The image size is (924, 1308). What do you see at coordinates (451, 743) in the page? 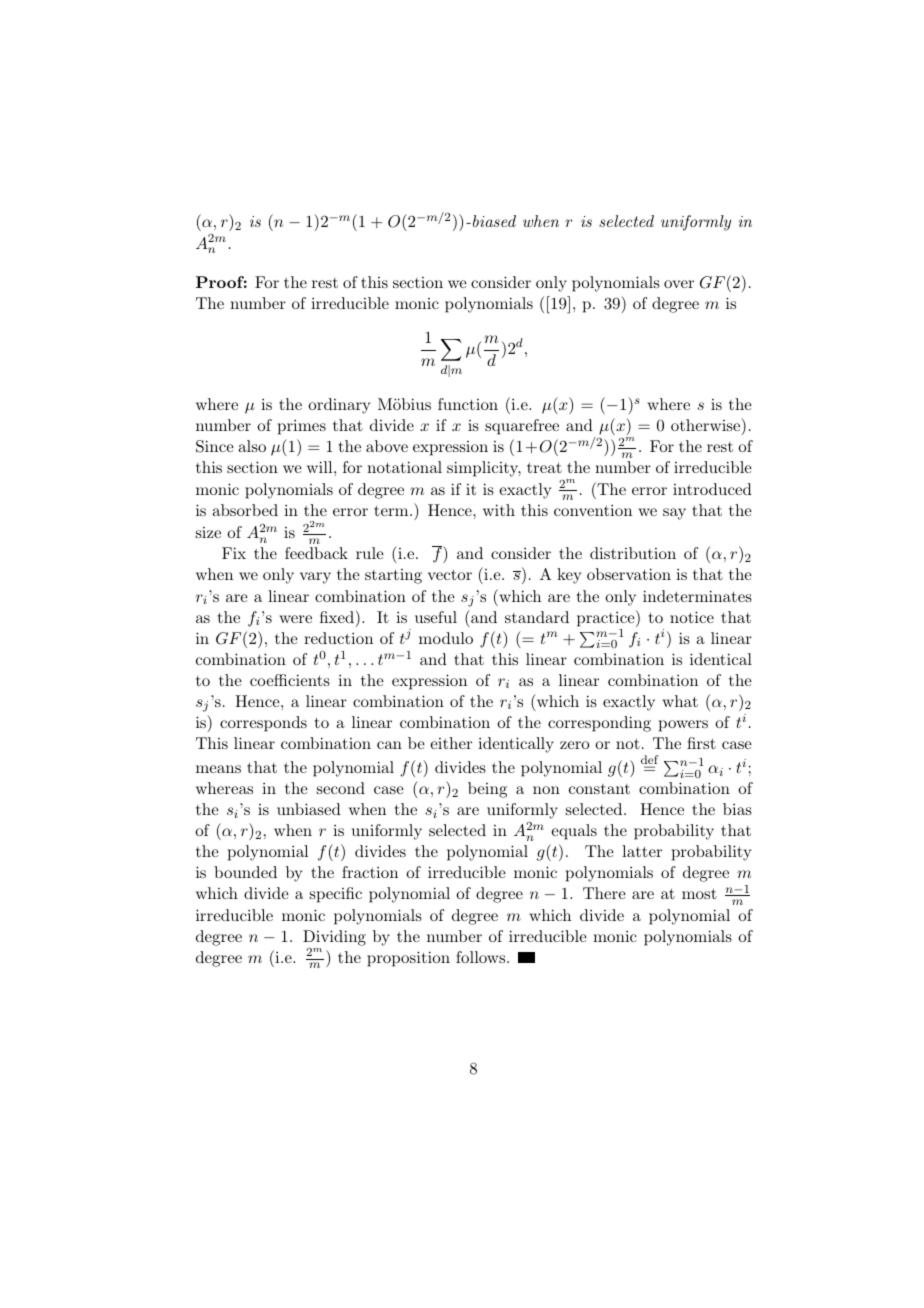
I see `either` at bounding box center [451, 743].
